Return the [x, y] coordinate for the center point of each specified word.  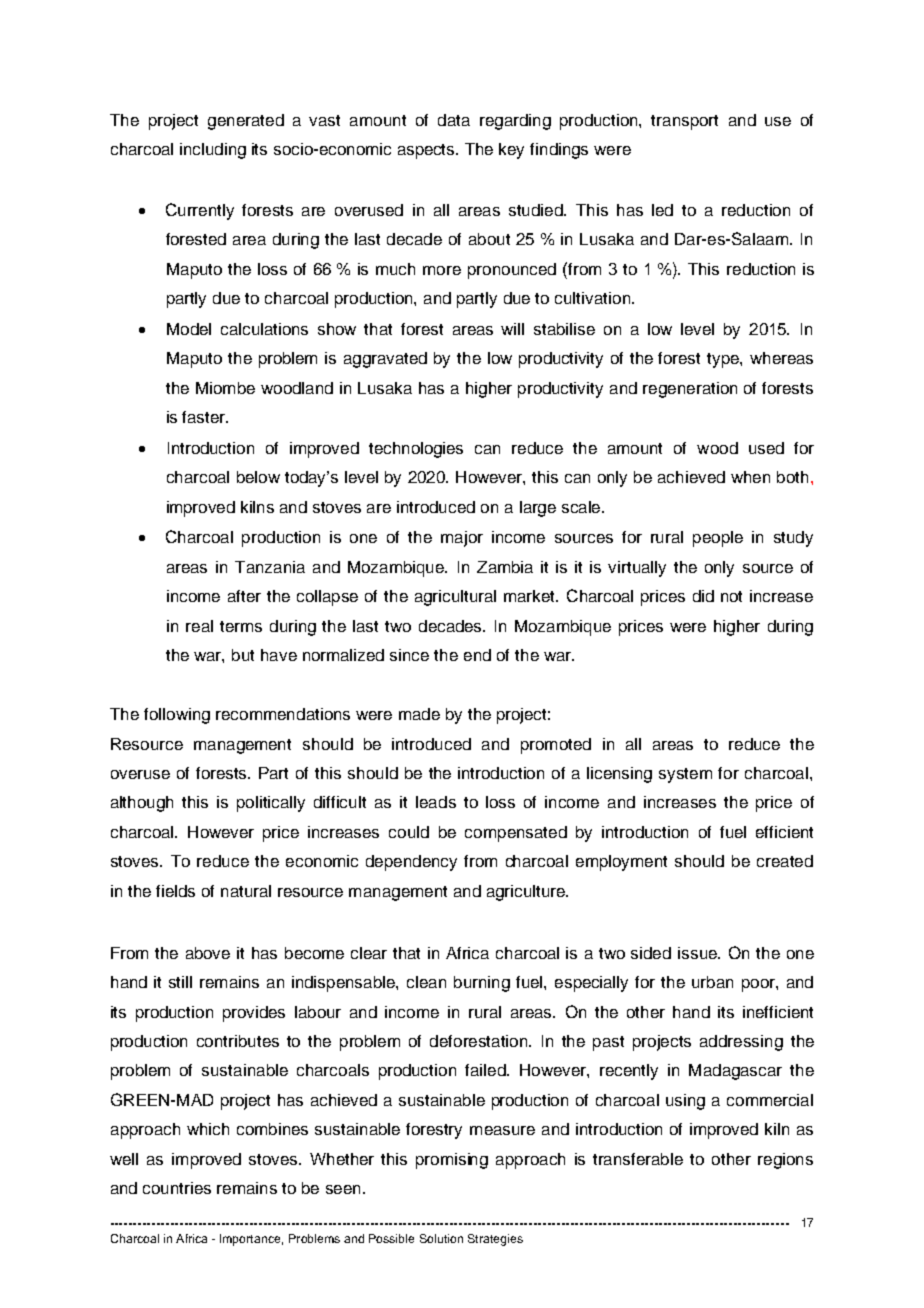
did [703, 596]
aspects [427, 151]
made [419, 714]
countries [177, 1188]
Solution [441, 1238]
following [177, 716]
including [213, 151]
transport [684, 122]
